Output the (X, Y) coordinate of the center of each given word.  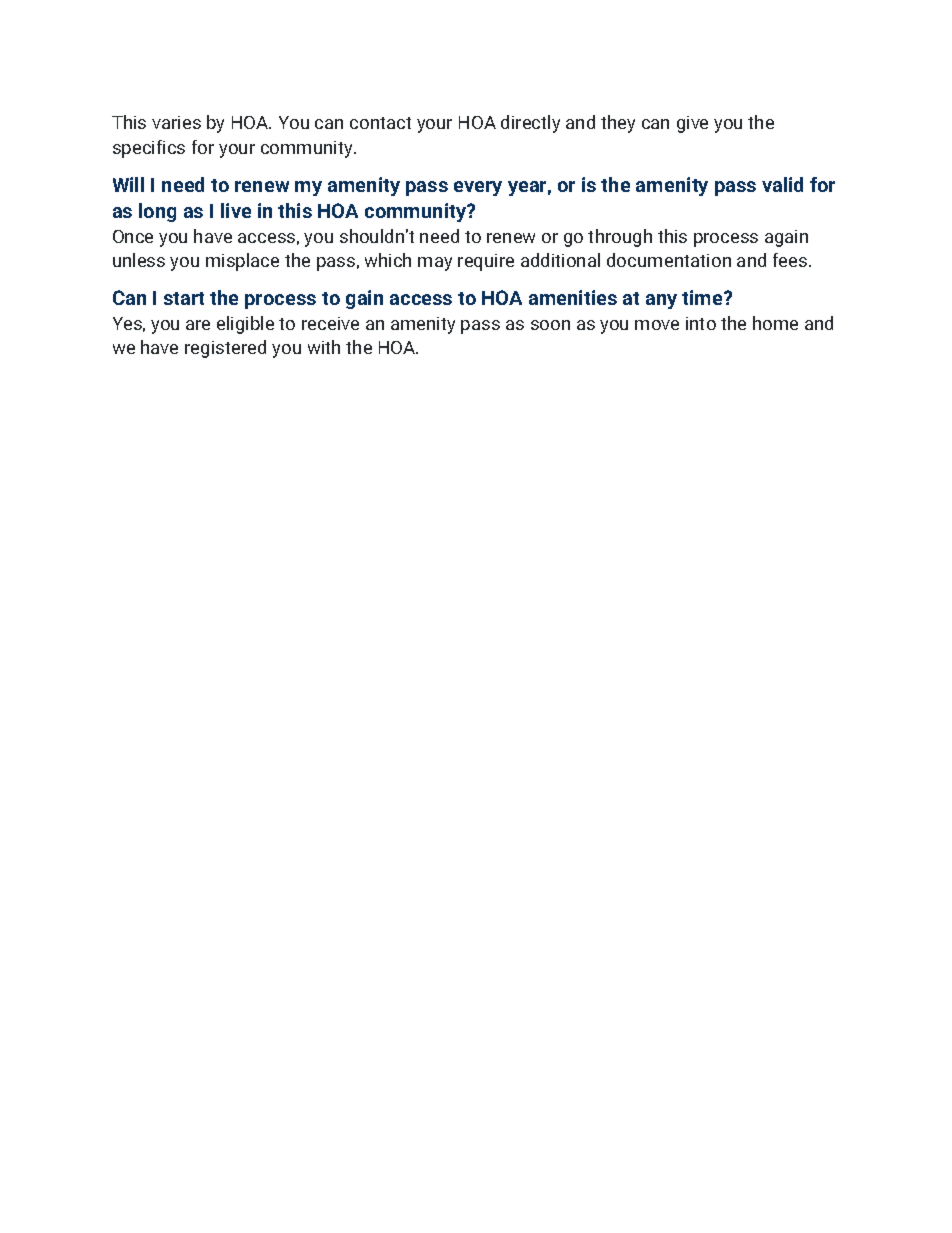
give (692, 124)
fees (791, 260)
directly (530, 124)
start (184, 298)
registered (225, 349)
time (703, 297)
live (236, 210)
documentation (669, 260)
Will (128, 184)
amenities (573, 297)
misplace (242, 262)
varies (176, 122)
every (478, 188)
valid (782, 184)
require (486, 262)
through (620, 238)
